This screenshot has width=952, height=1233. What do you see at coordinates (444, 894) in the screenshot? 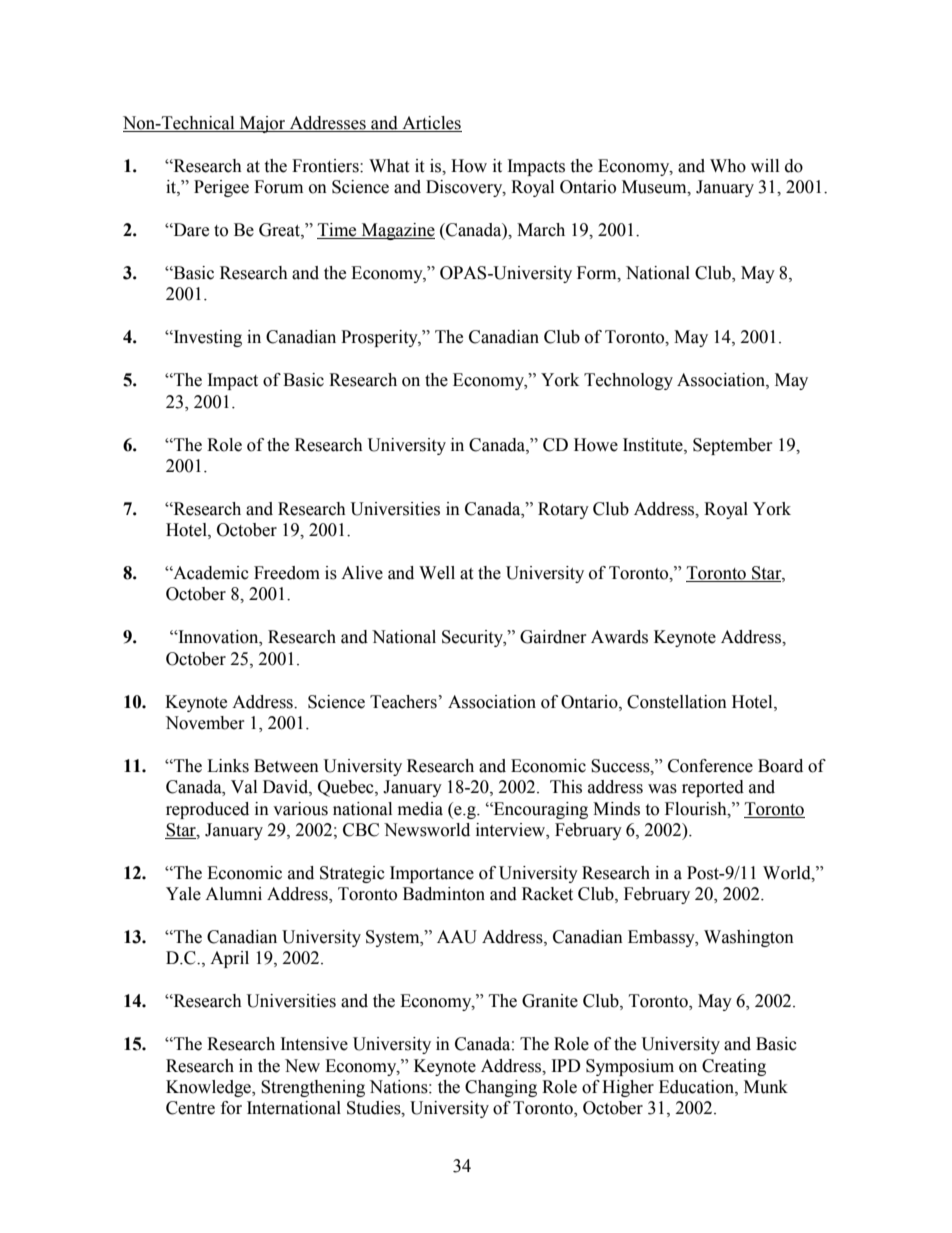
I see `Badminton` at bounding box center [444, 894].
